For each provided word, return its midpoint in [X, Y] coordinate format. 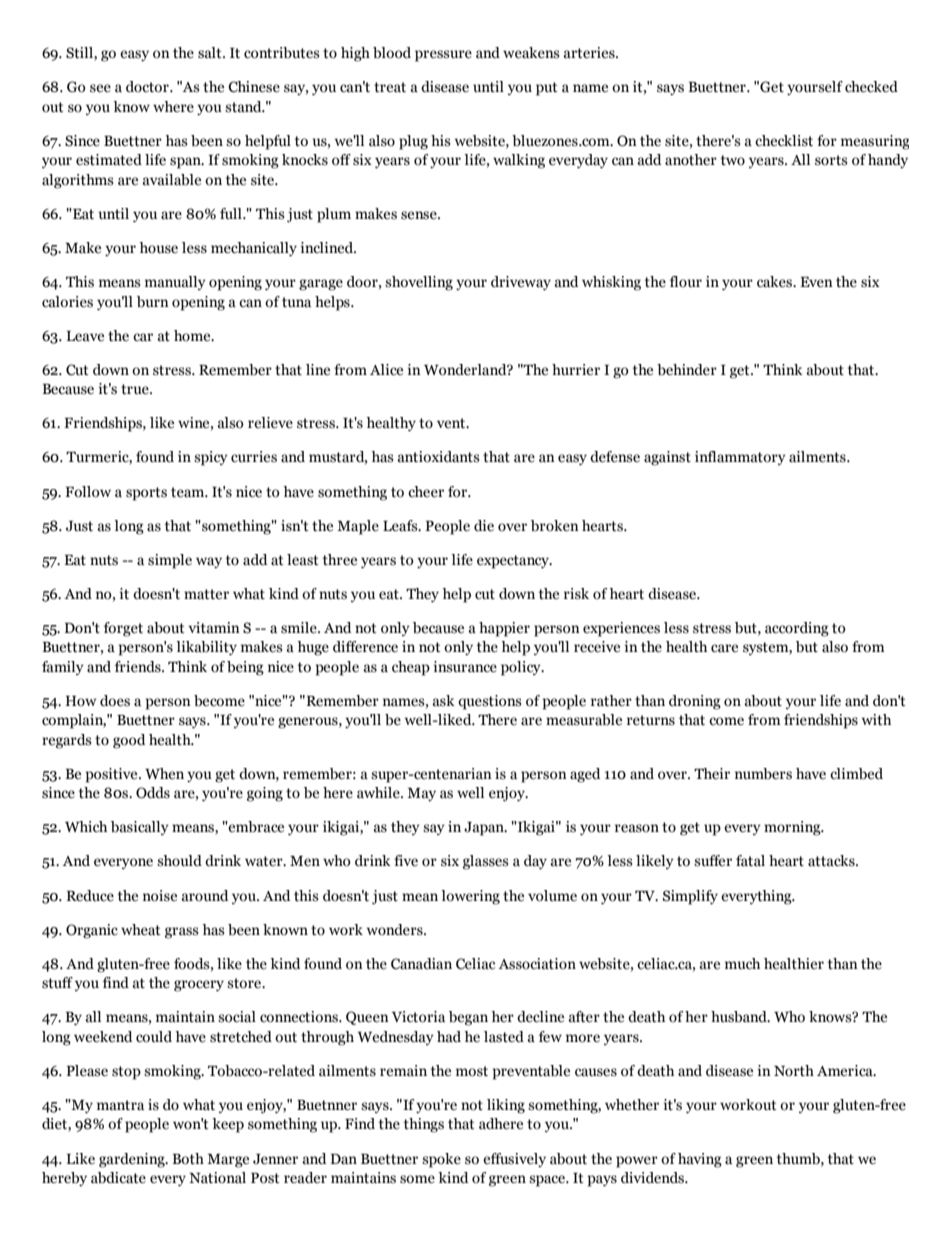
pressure [443, 56]
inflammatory [740, 458]
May [421, 794]
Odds [153, 793]
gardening [133, 1160]
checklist [784, 141]
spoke [441, 1160]
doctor [148, 87]
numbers [763, 774]
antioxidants [439, 457]
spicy [211, 458]
